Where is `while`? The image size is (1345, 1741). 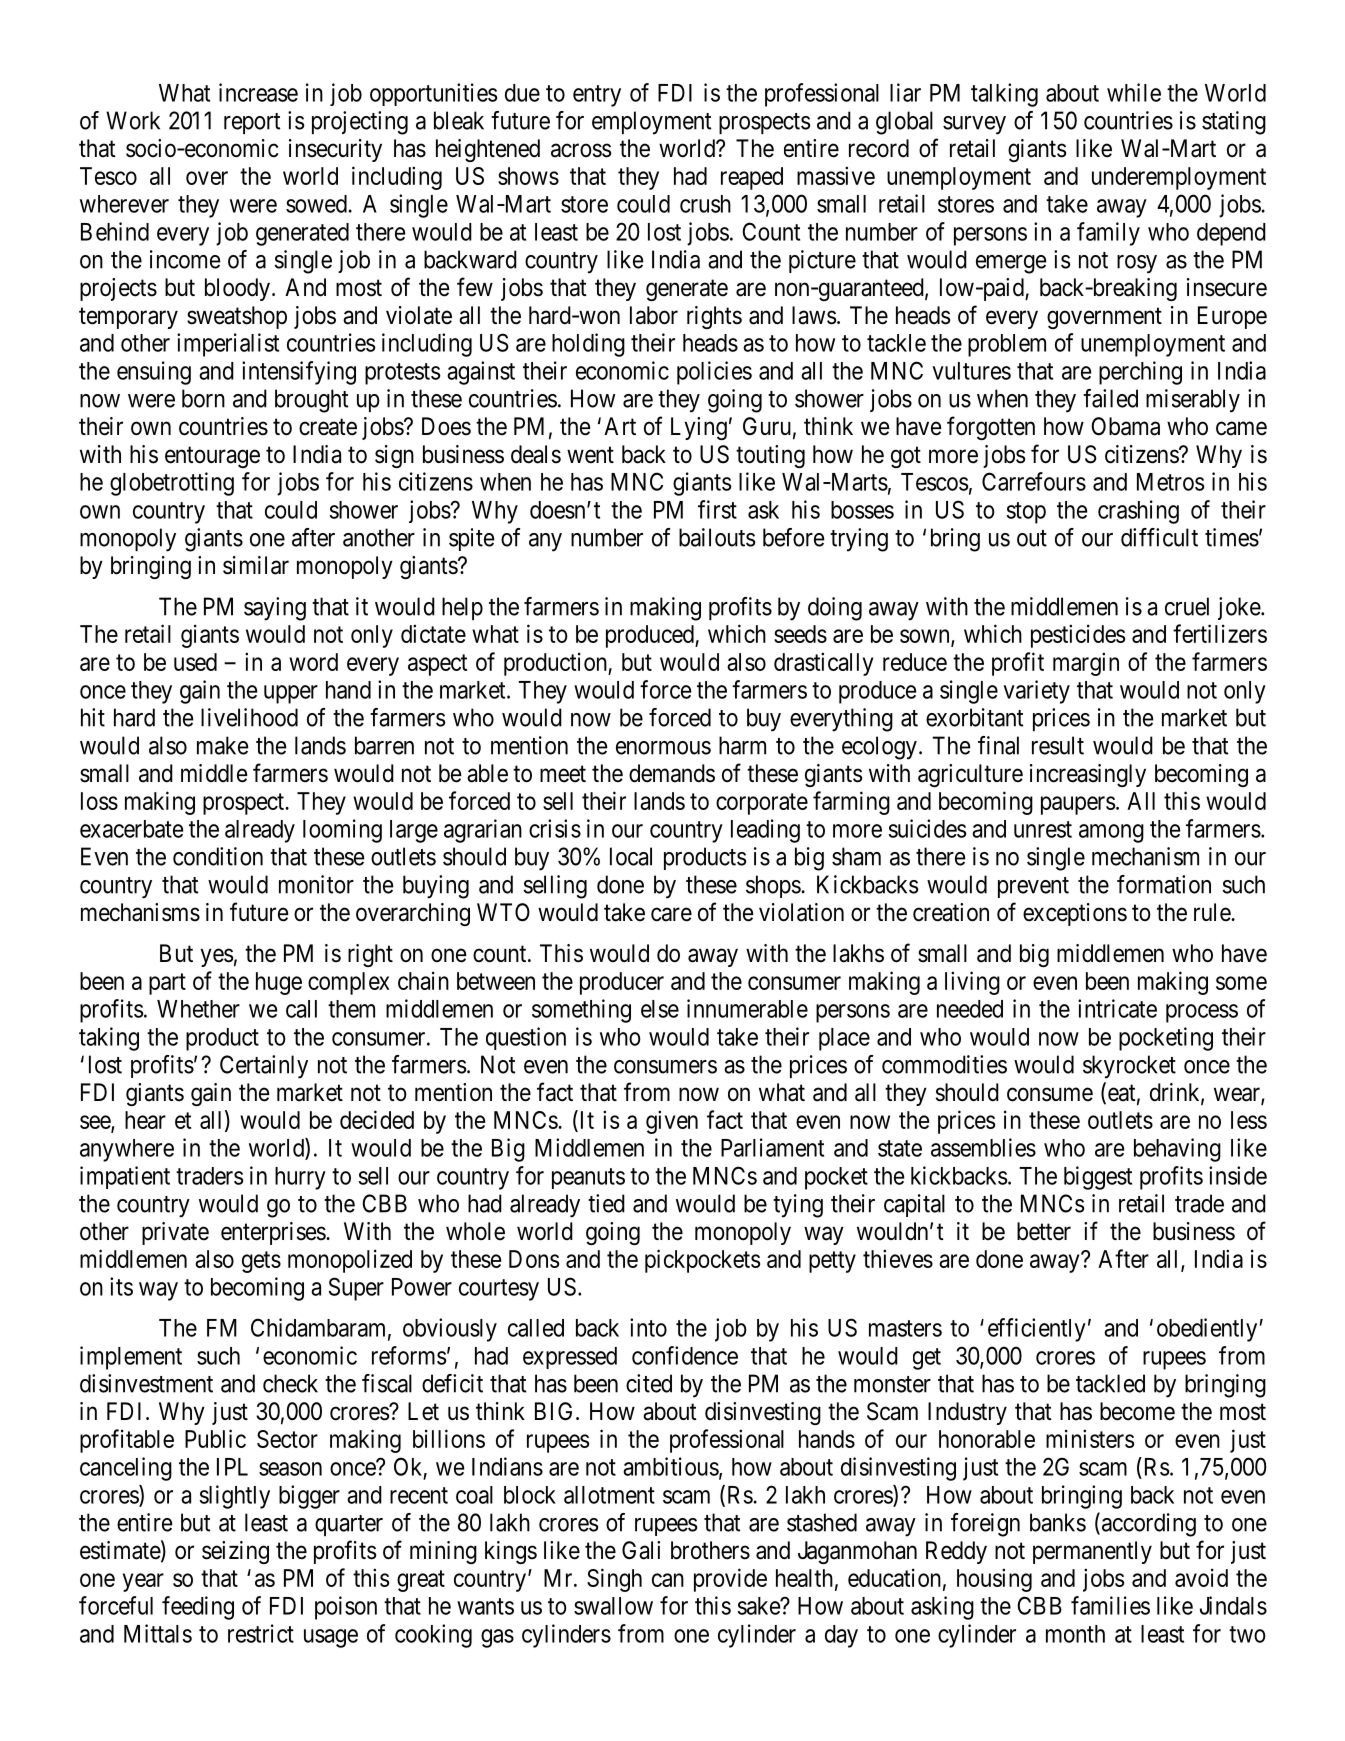 while is located at coordinates (1134, 92).
